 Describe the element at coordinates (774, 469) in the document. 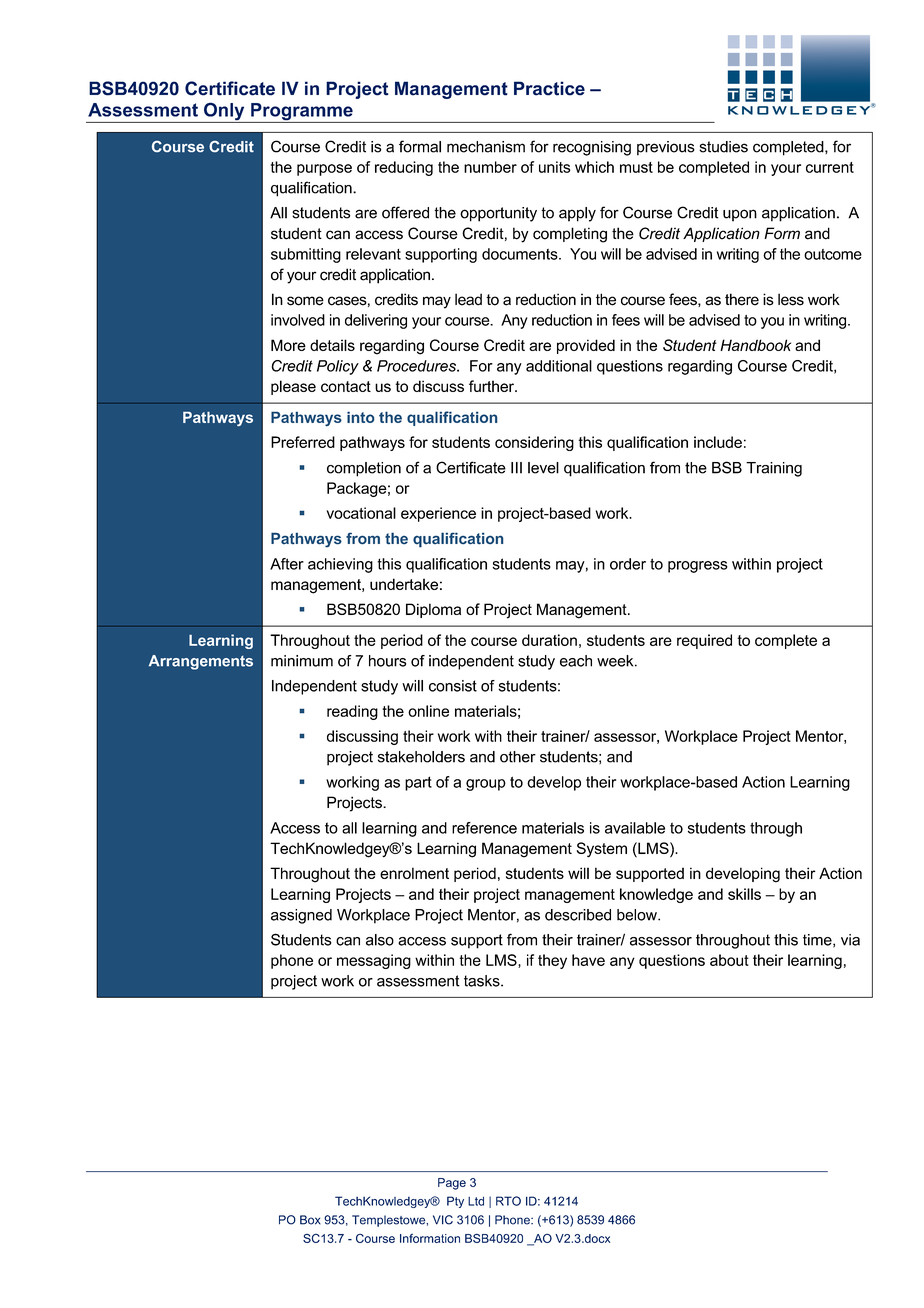

I see `Training` at that location.
